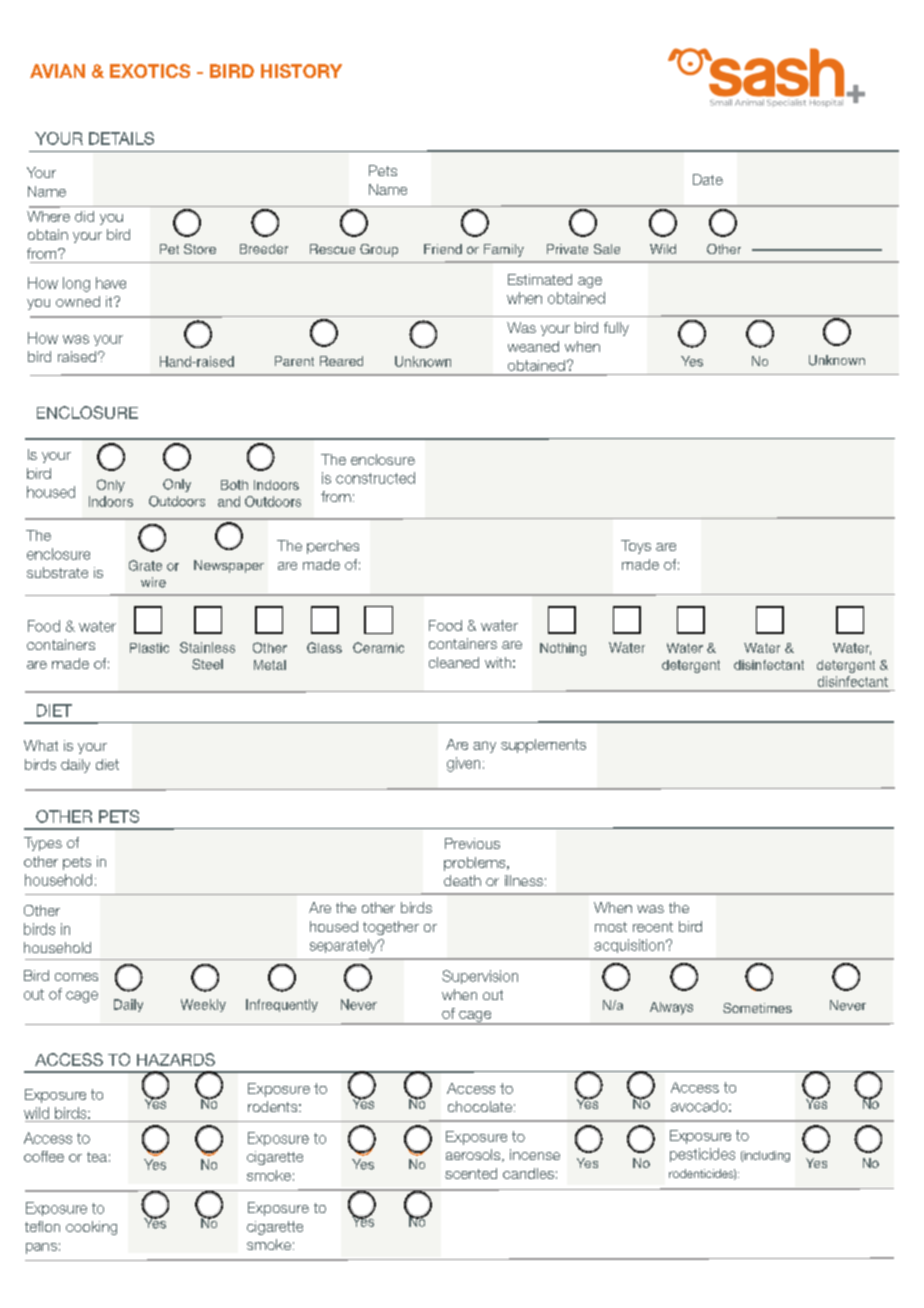 This document has width=924, height=1308. Describe the element at coordinates (301, 71) in the document. I see `HISTORY` at that location.
